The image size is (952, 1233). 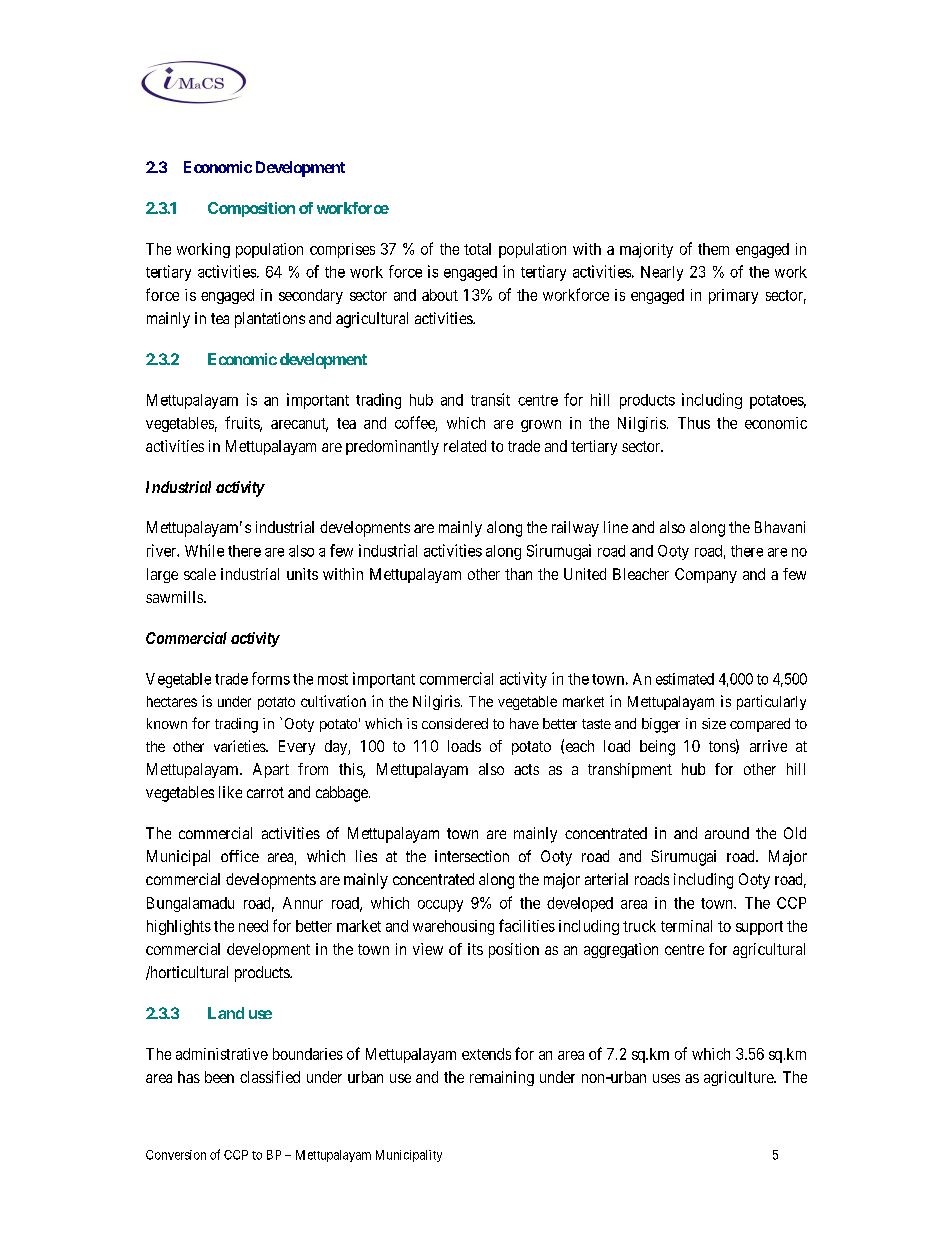 I want to click on Conversion, so click(x=176, y=1155).
